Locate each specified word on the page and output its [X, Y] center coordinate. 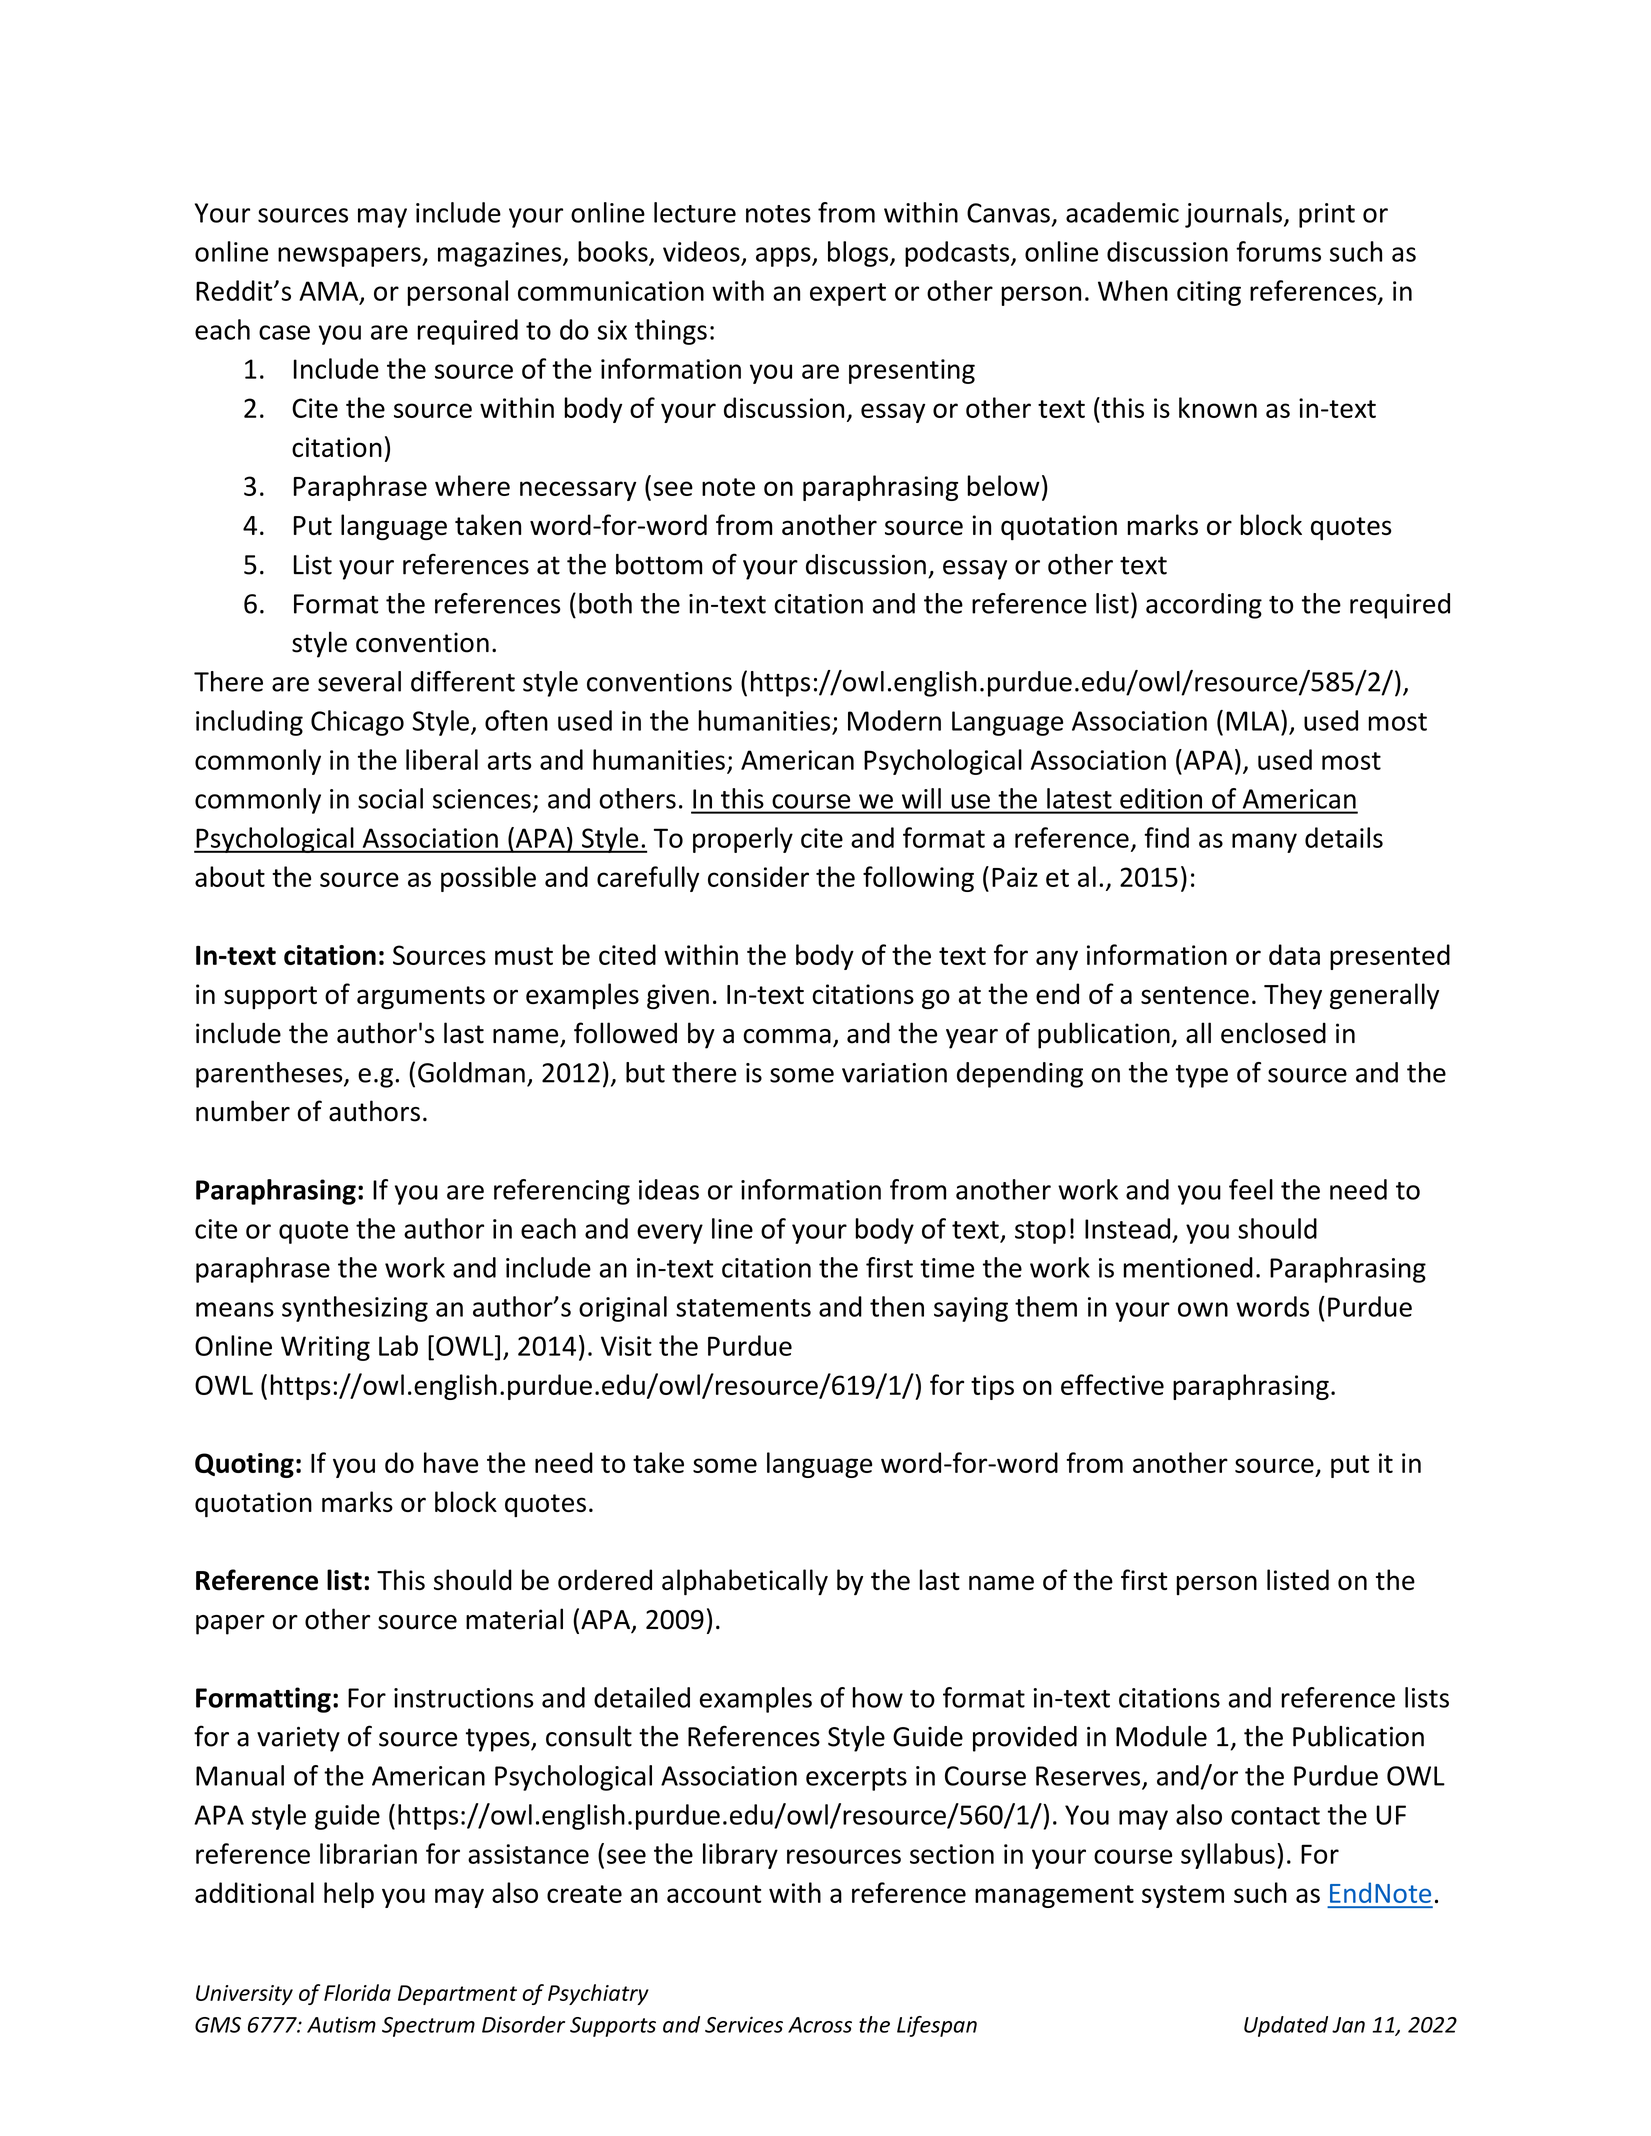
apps [784, 257]
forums [1278, 251]
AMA [330, 292]
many [1264, 843]
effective [1112, 1384]
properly [743, 840]
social [390, 798]
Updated [1286, 2026]
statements [743, 1308]
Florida [357, 1992]
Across [820, 2025]
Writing [325, 1348]
